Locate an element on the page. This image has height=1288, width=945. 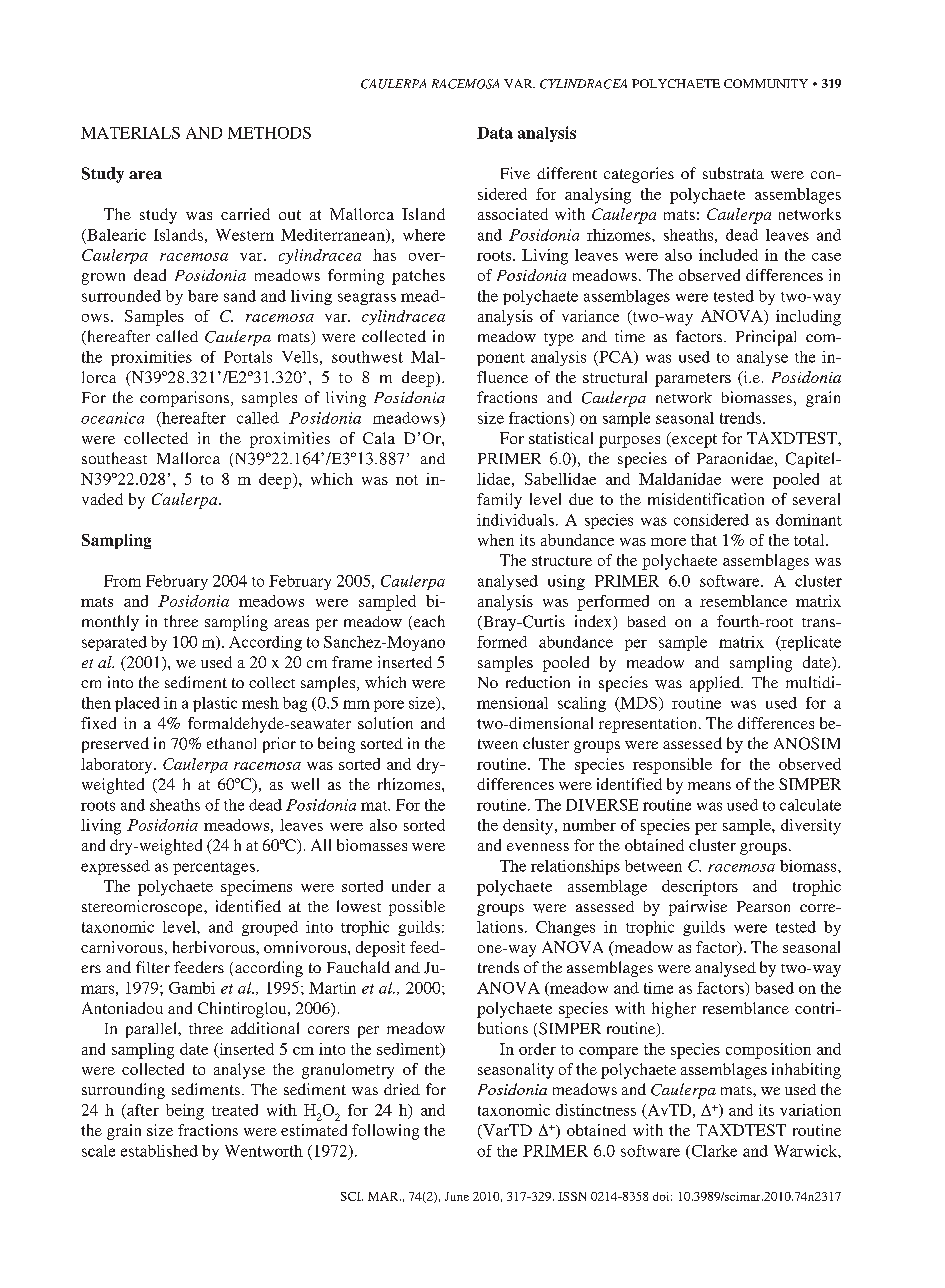
MATERIALS is located at coordinates (130, 133).
